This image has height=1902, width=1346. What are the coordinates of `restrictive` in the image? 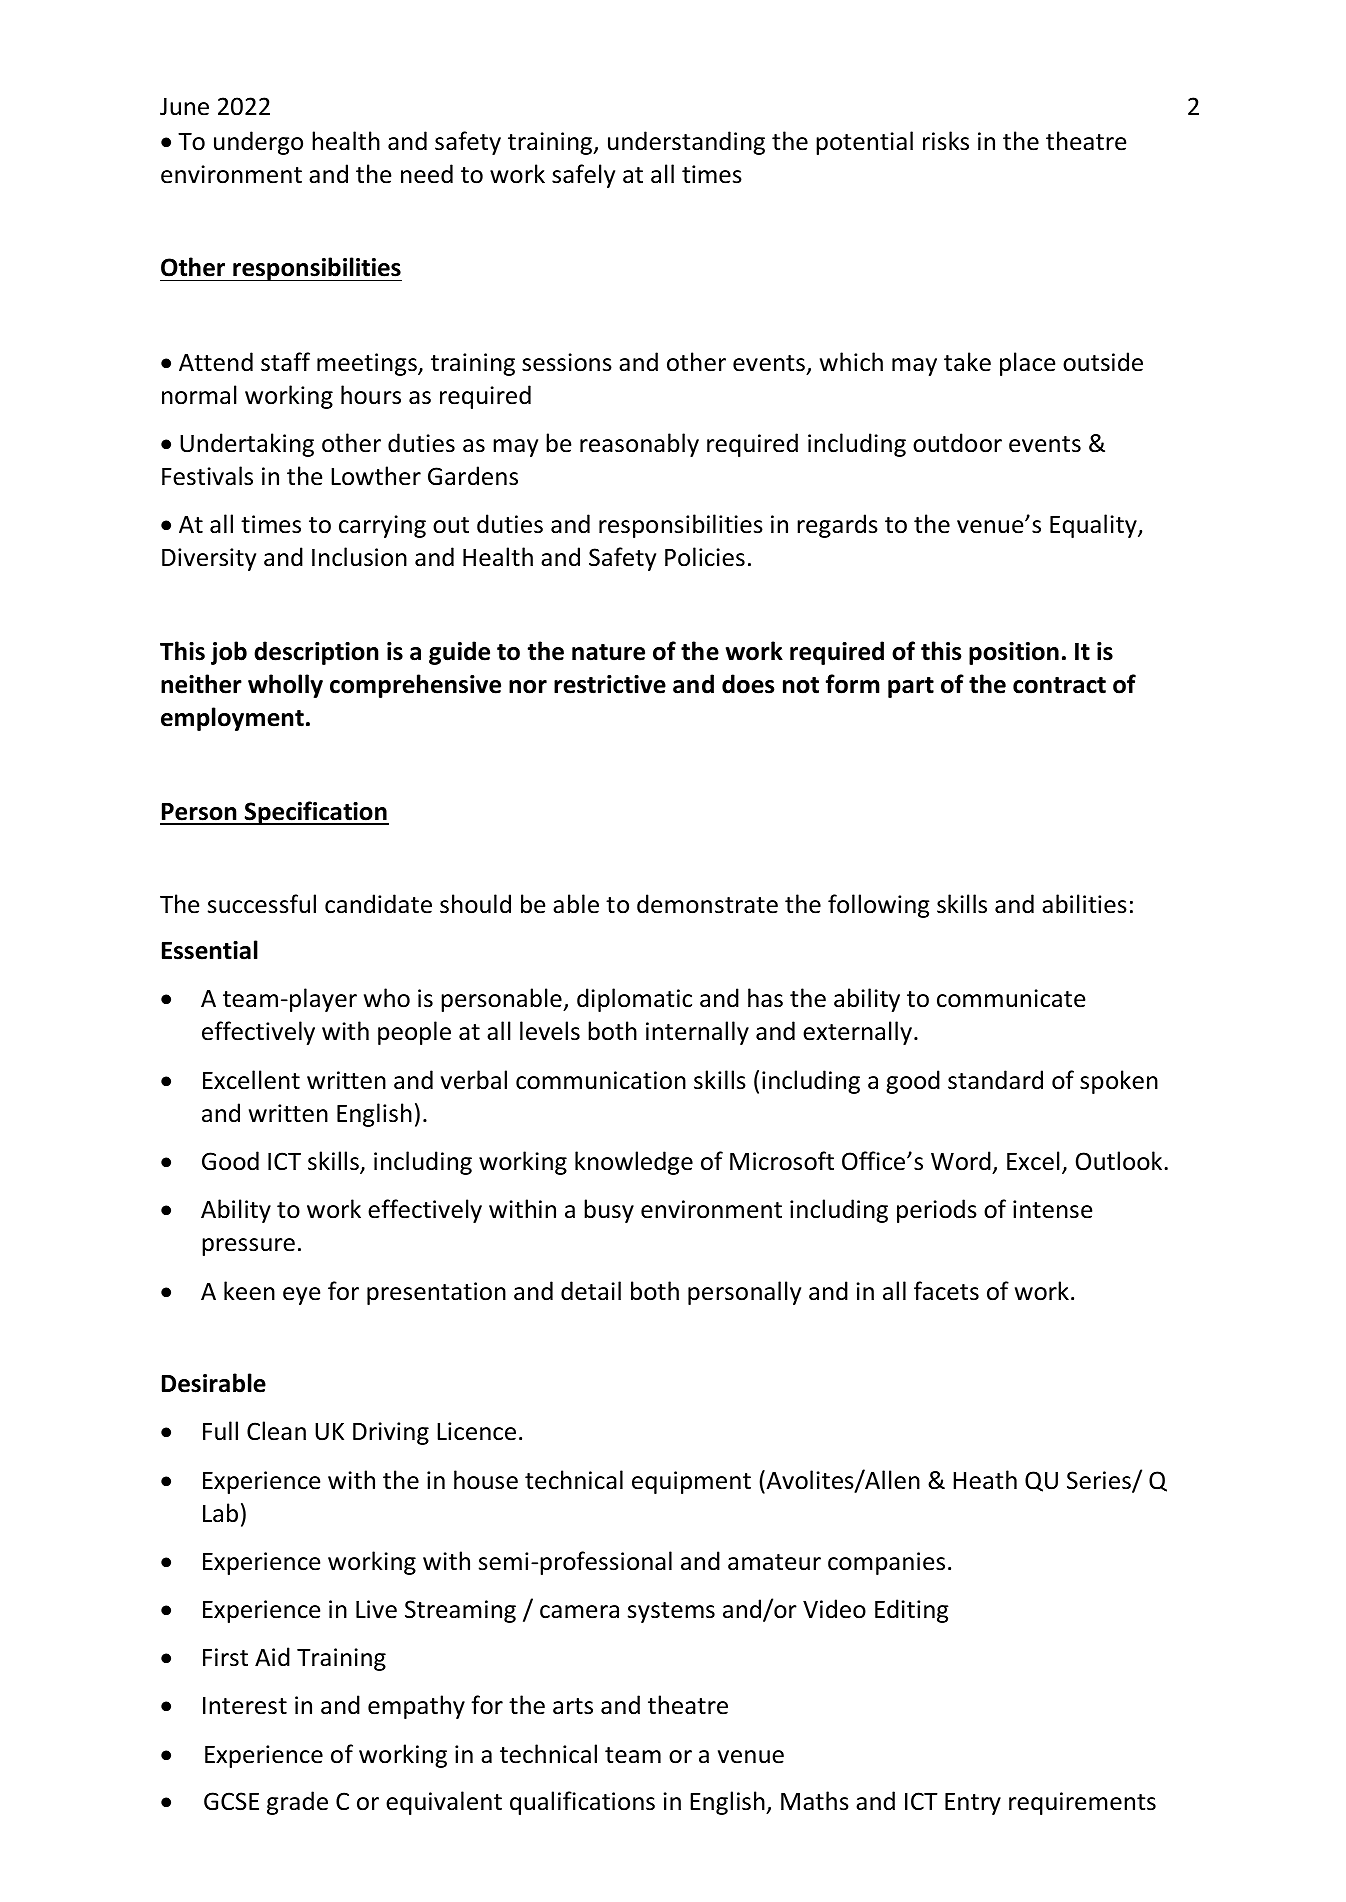 It's located at (610, 684).
